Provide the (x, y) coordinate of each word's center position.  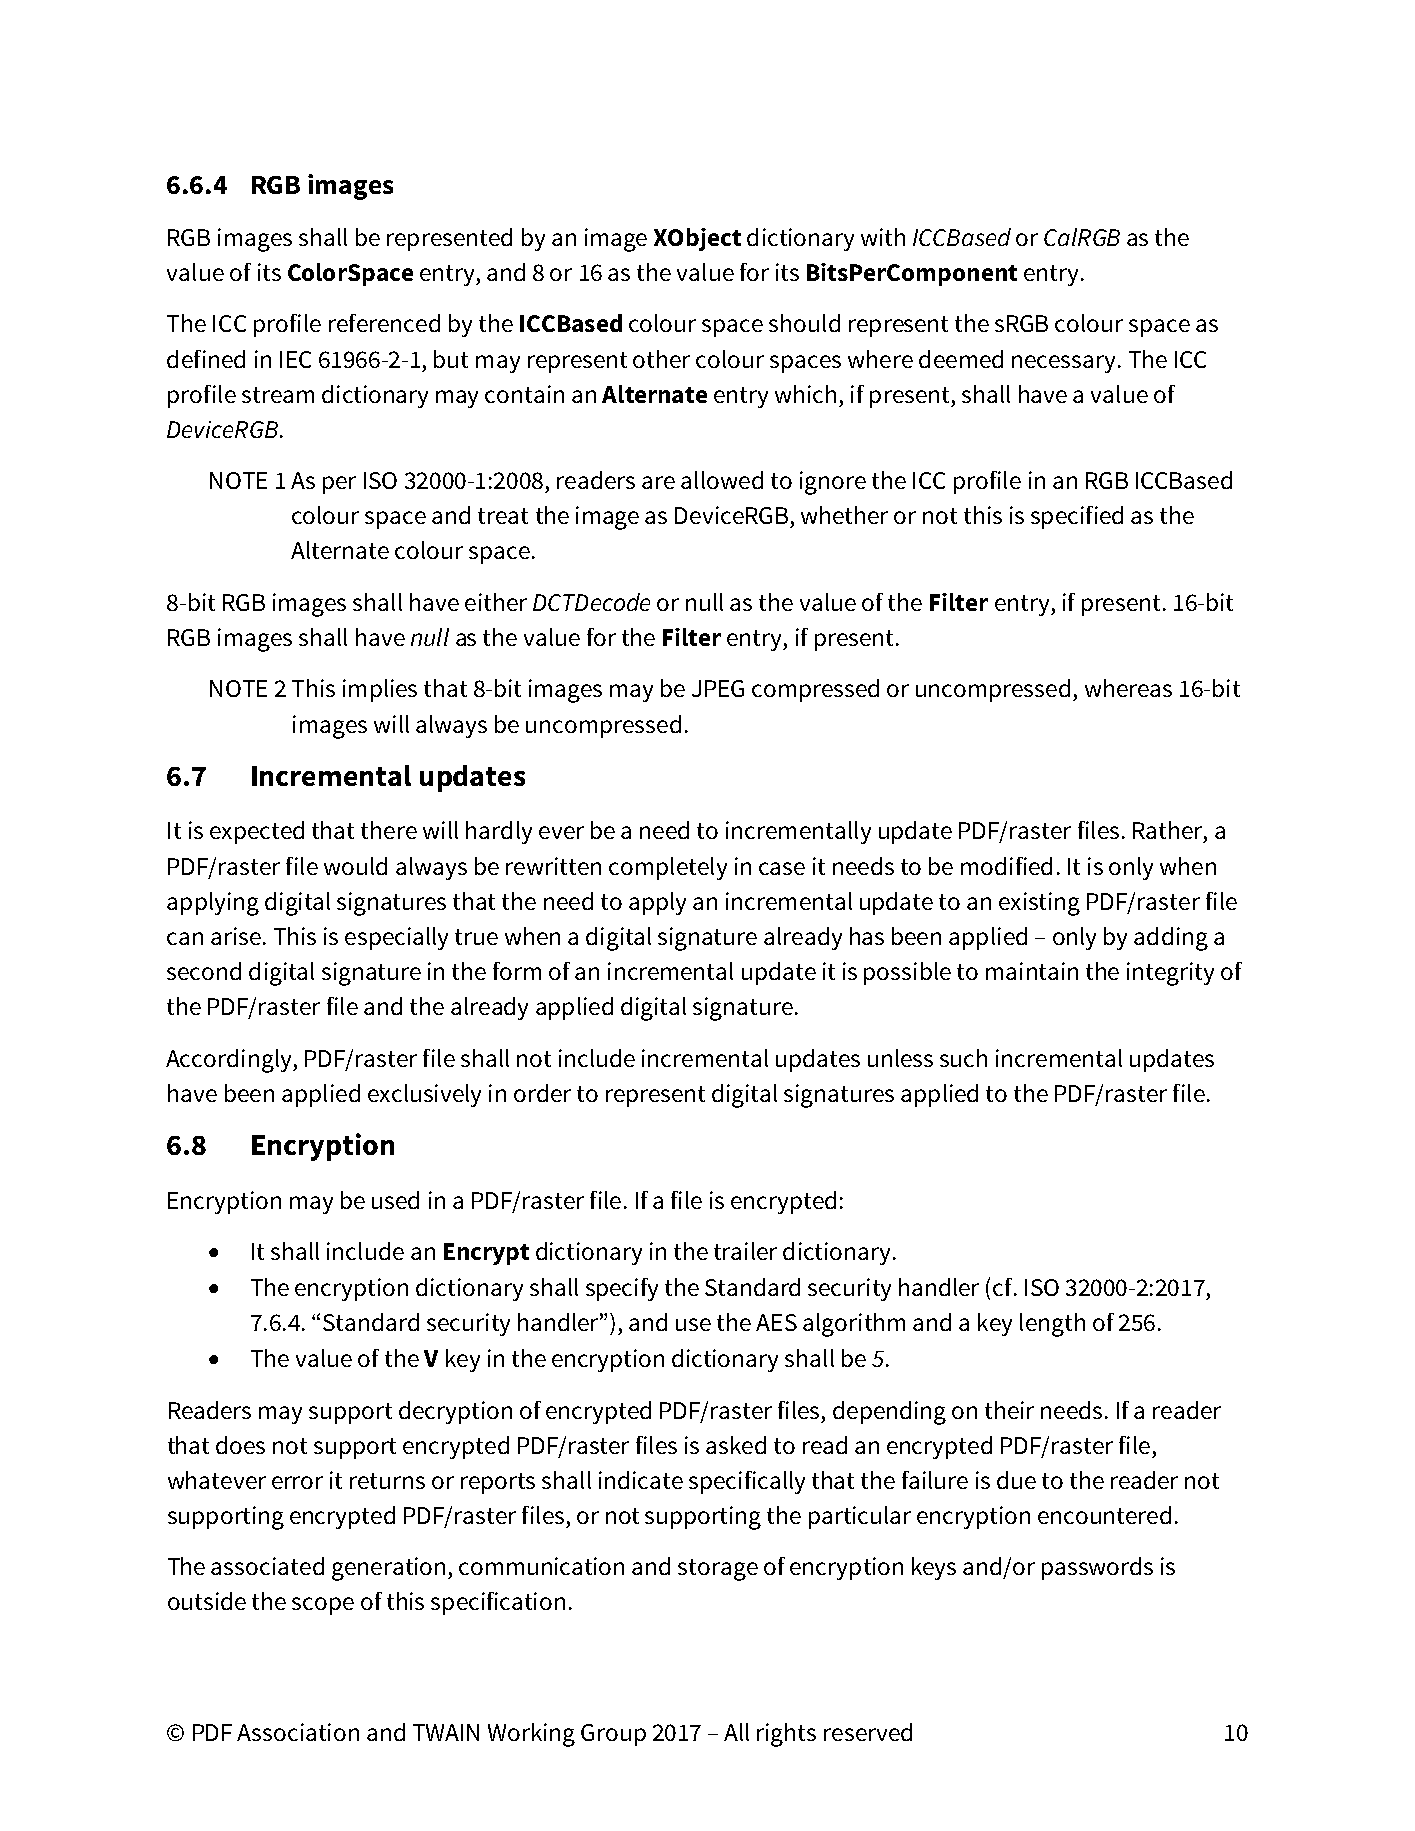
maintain (1032, 971)
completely (668, 868)
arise (236, 936)
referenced (384, 323)
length (1052, 1325)
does (240, 1445)
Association (298, 1732)
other (661, 359)
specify (622, 1289)
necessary (1063, 364)
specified (1077, 517)
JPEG (718, 688)
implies (380, 690)
